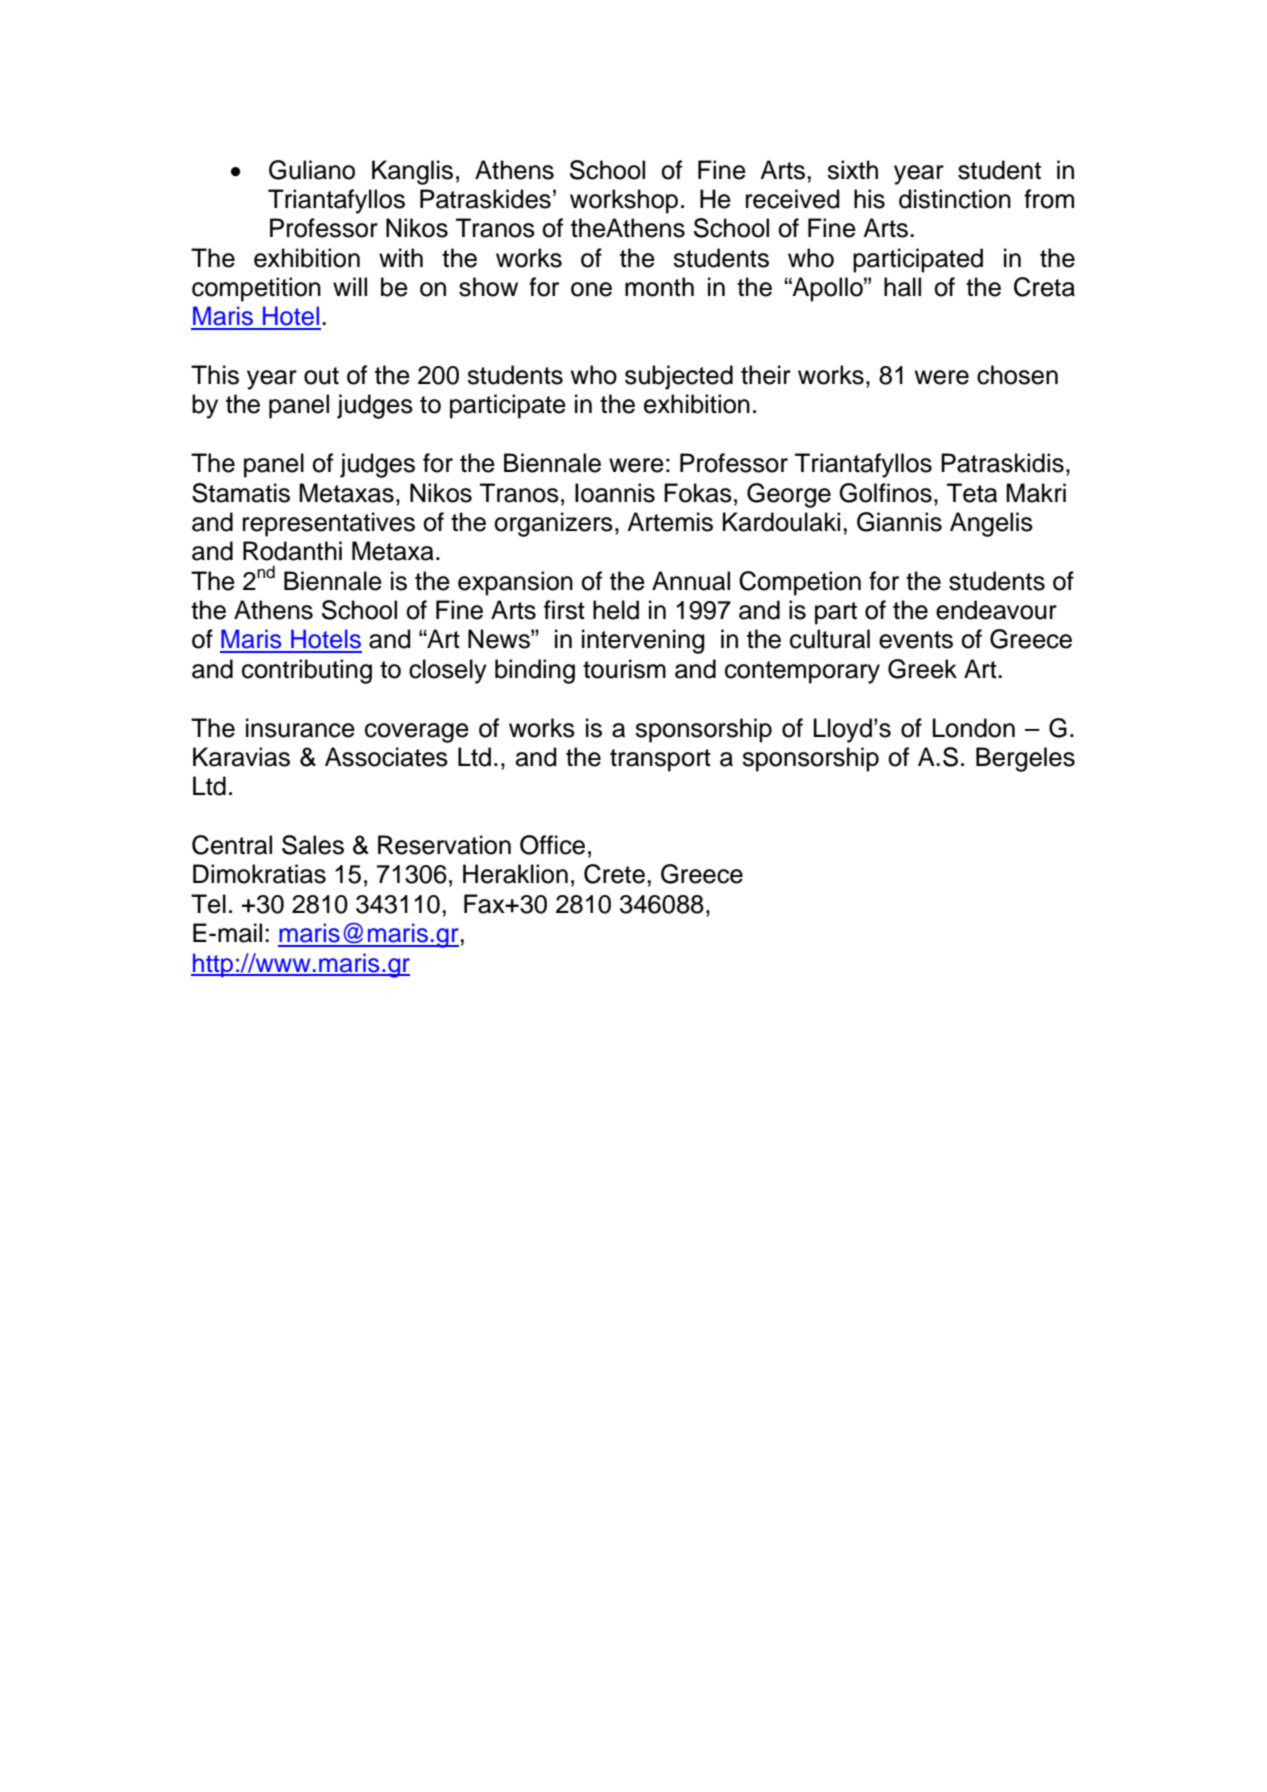  Describe the element at coordinates (401, 257) in the screenshot. I see `with` at that location.
